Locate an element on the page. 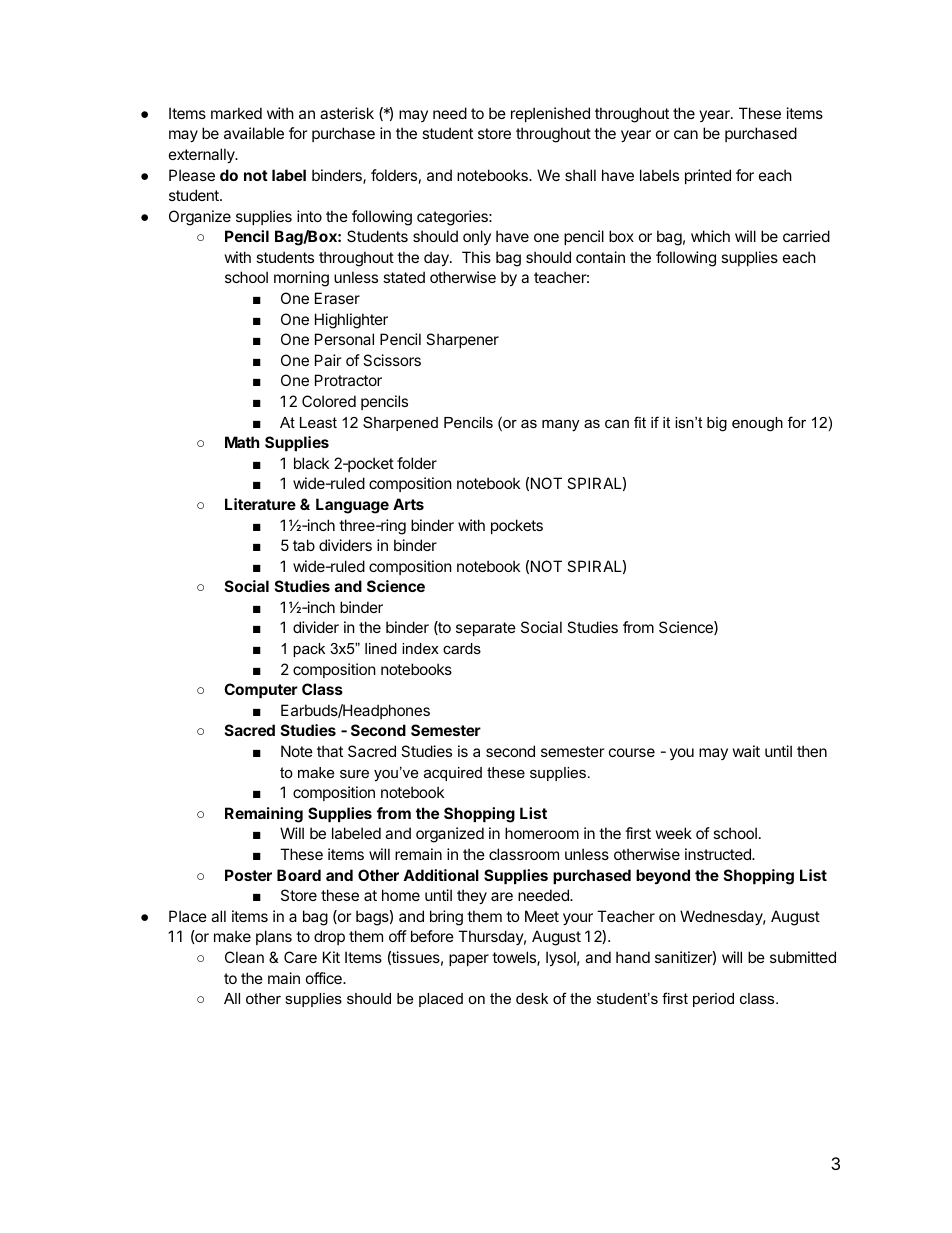 The width and height of the image is (952, 1233). Computer is located at coordinates (261, 690).
